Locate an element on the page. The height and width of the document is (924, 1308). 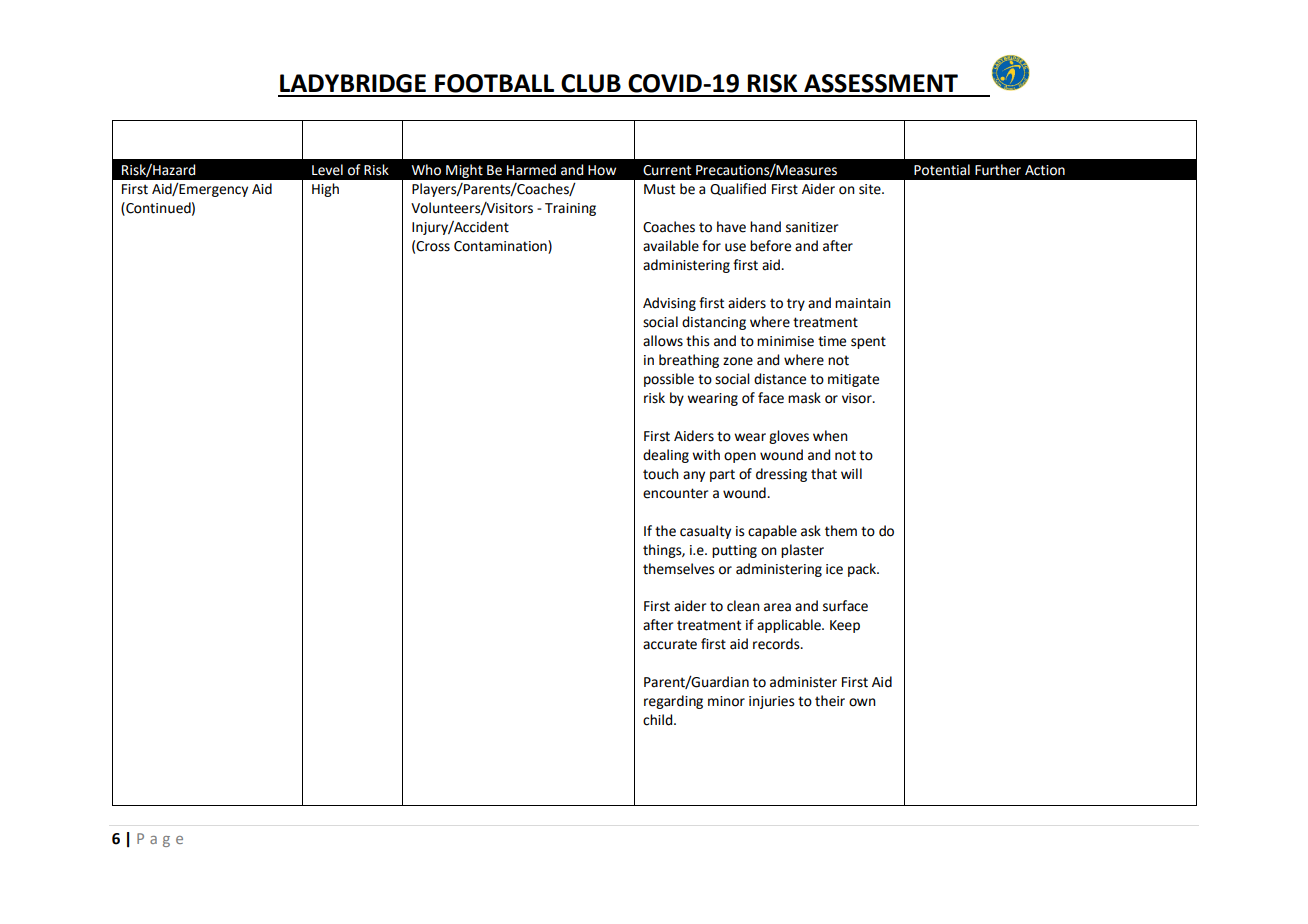
child is located at coordinates (659, 720).
